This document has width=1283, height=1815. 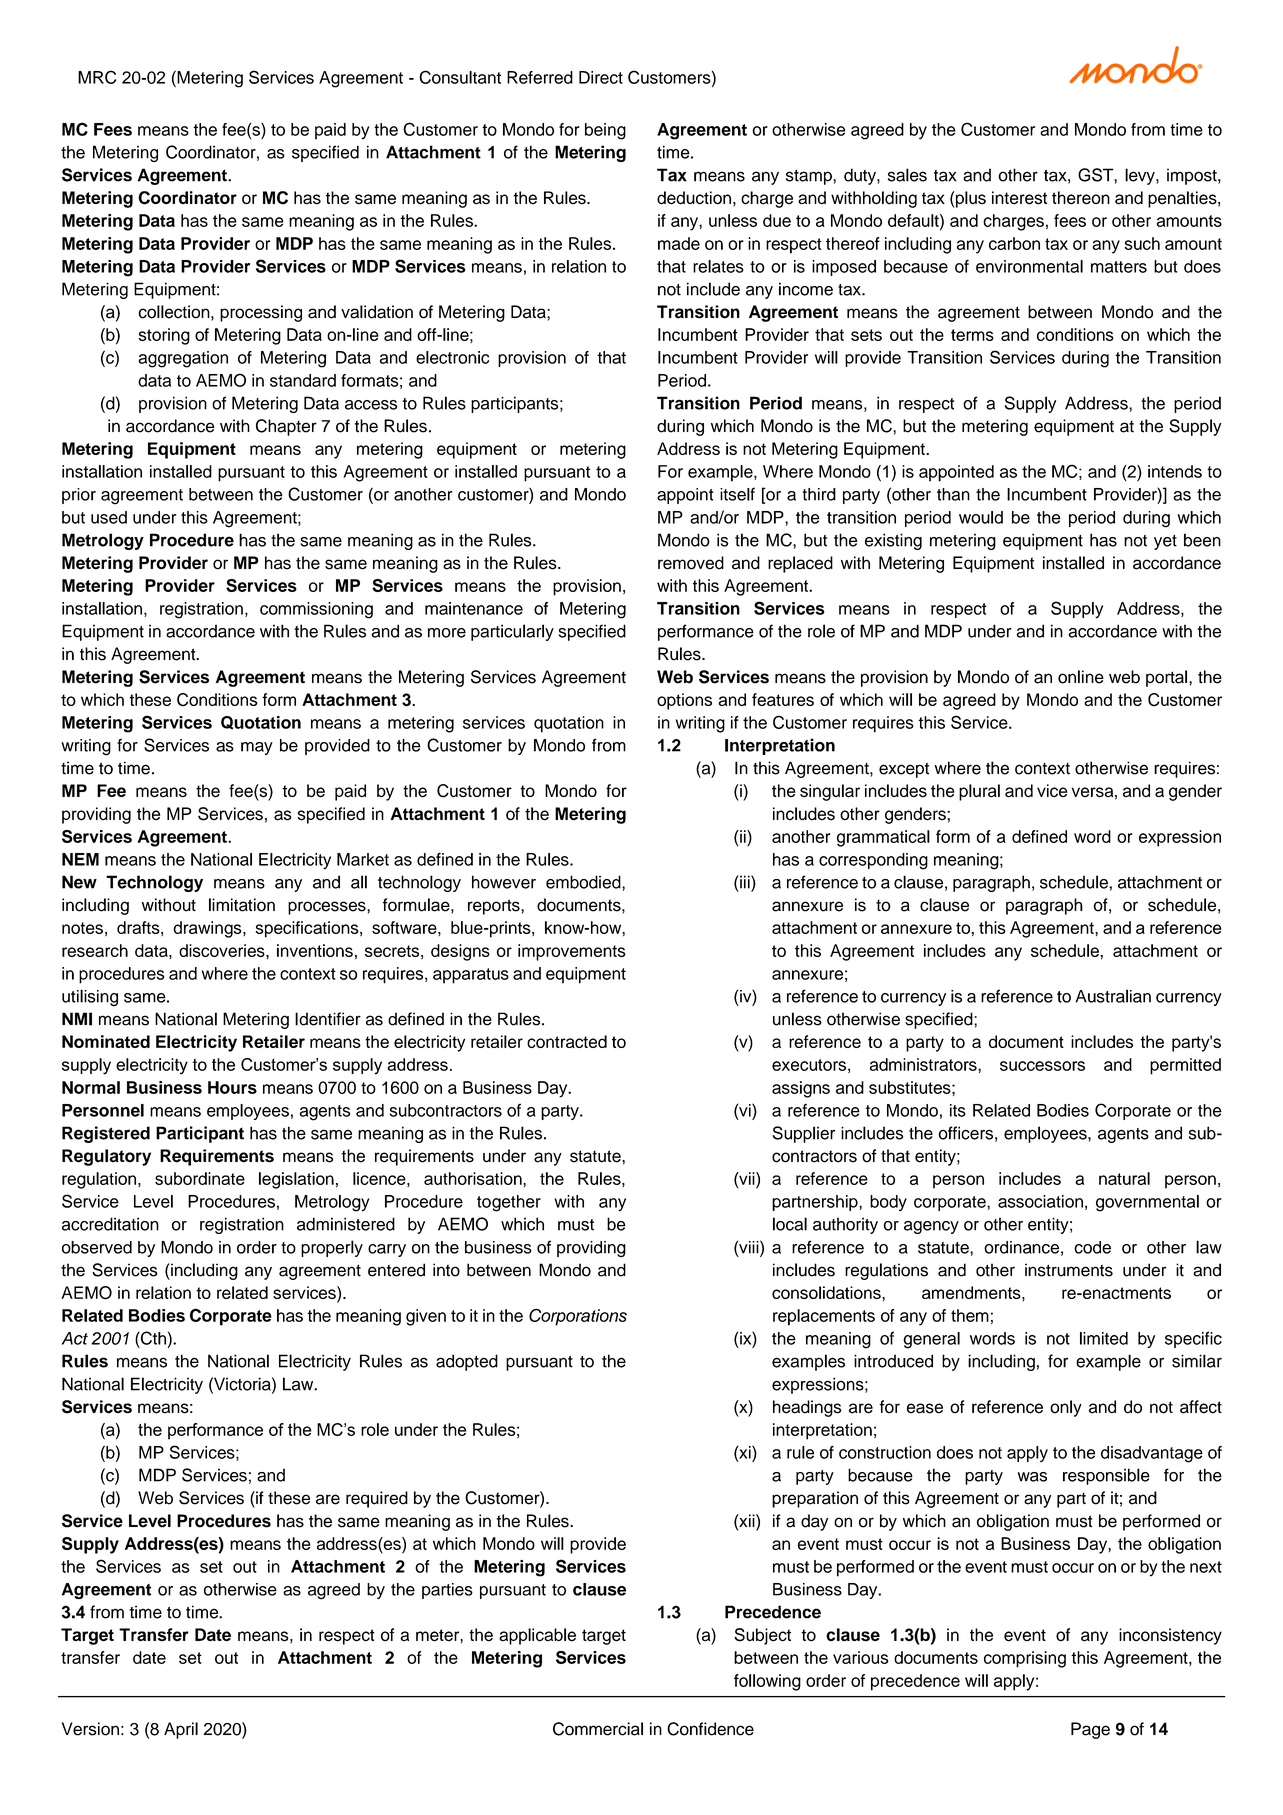 What do you see at coordinates (605, 131) in the document?
I see `being` at bounding box center [605, 131].
